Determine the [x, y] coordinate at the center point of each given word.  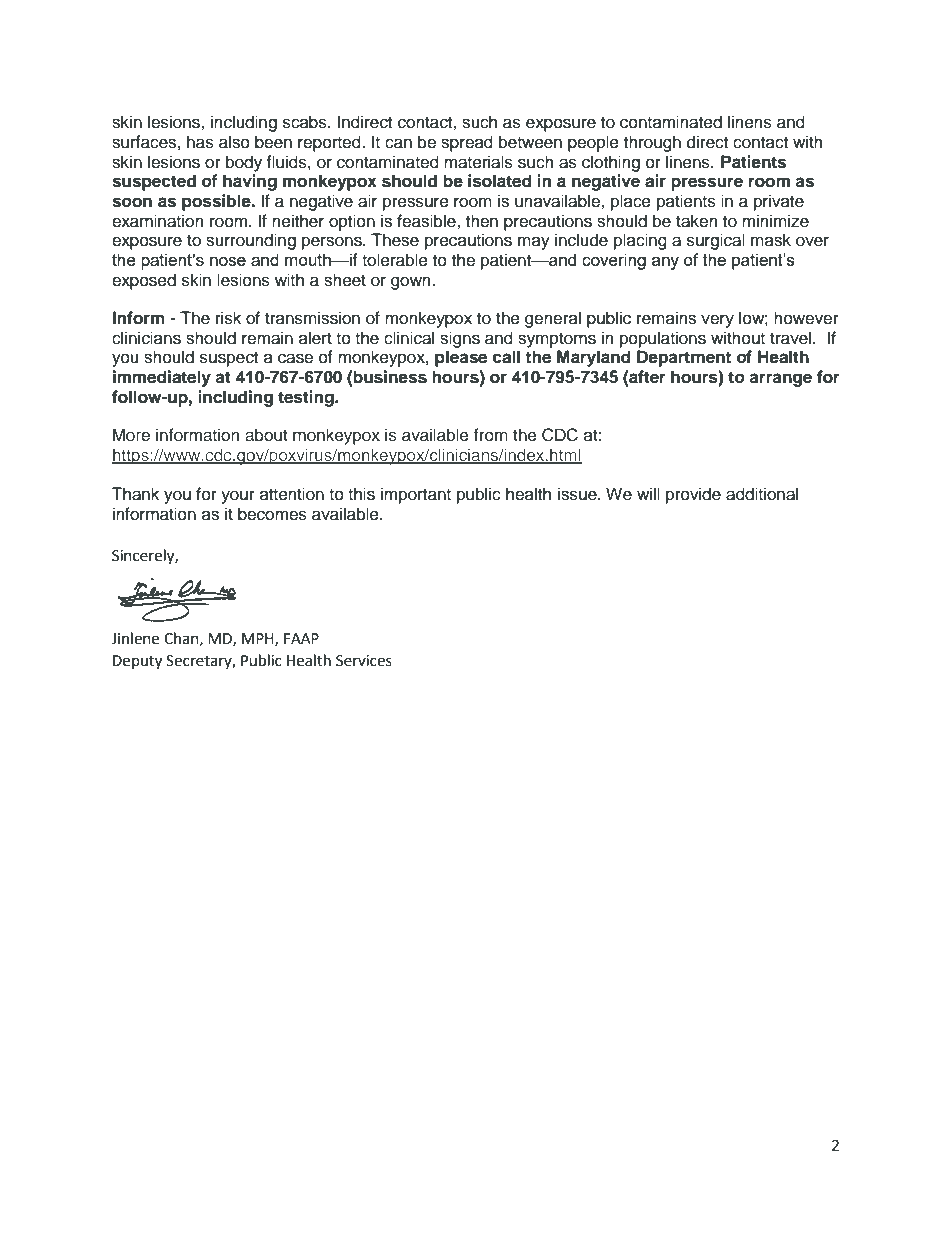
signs [460, 339]
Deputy [137, 662]
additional [762, 494]
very [717, 321]
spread [467, 143]
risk [228, 318]
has [200, 142]
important [416, 495]
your [238, 497]
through [652, 143]
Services [364, 661]
